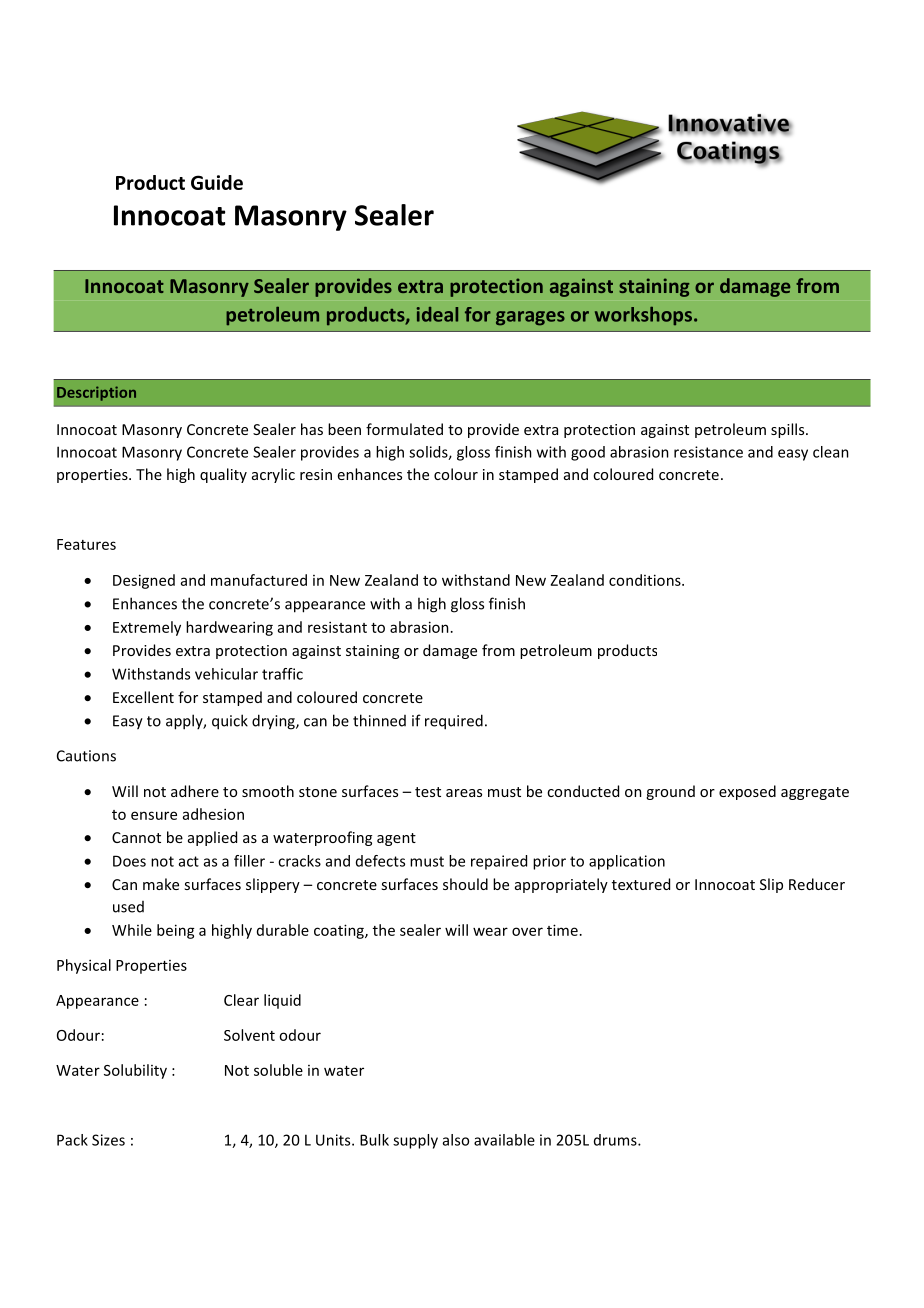 Image resolution: width=924 pixels, height=1308 pixels. I want to click on resistance, so click(708, 452).
